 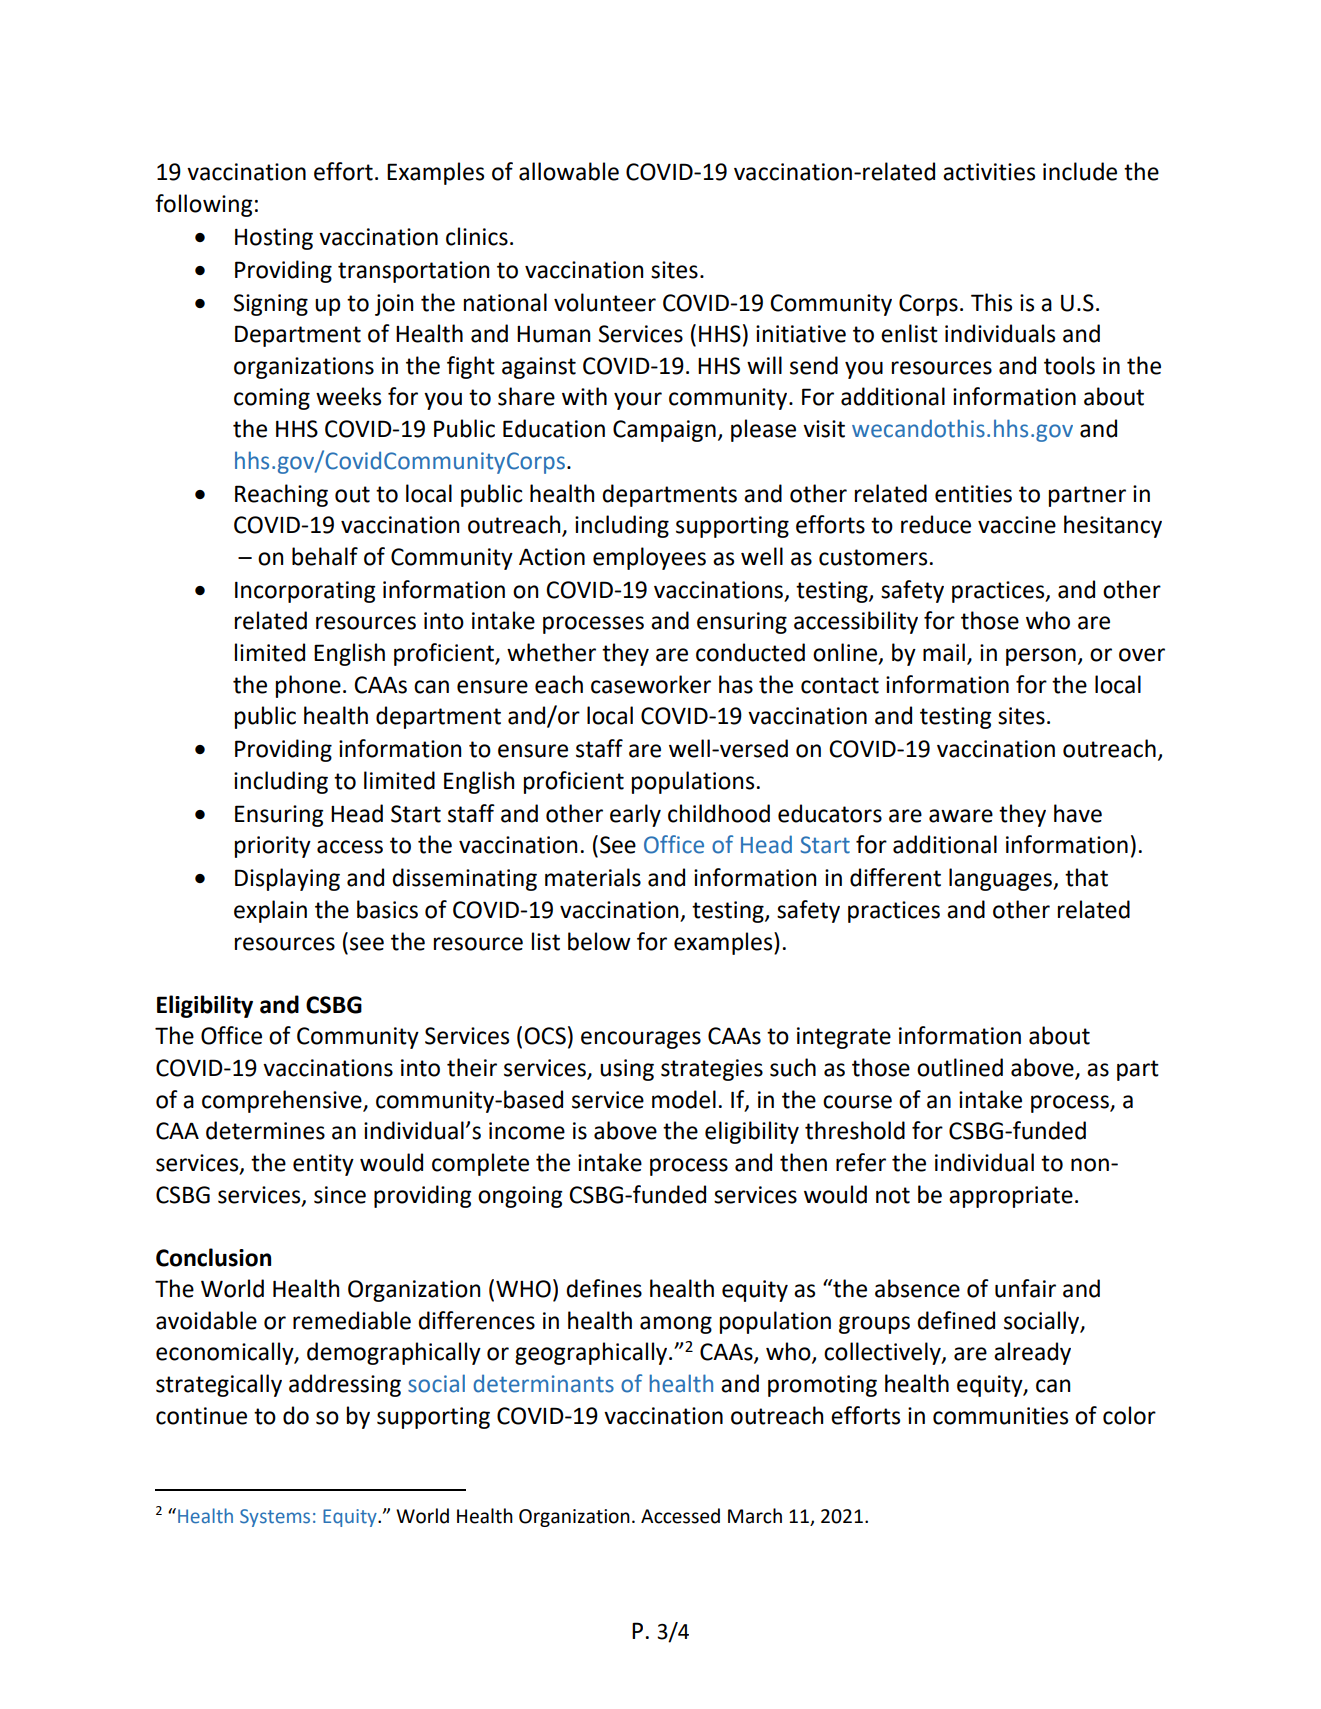 What do you see at coordinates (989, 172) in the page?
I see `activities` at bounding box center [989, 172].
